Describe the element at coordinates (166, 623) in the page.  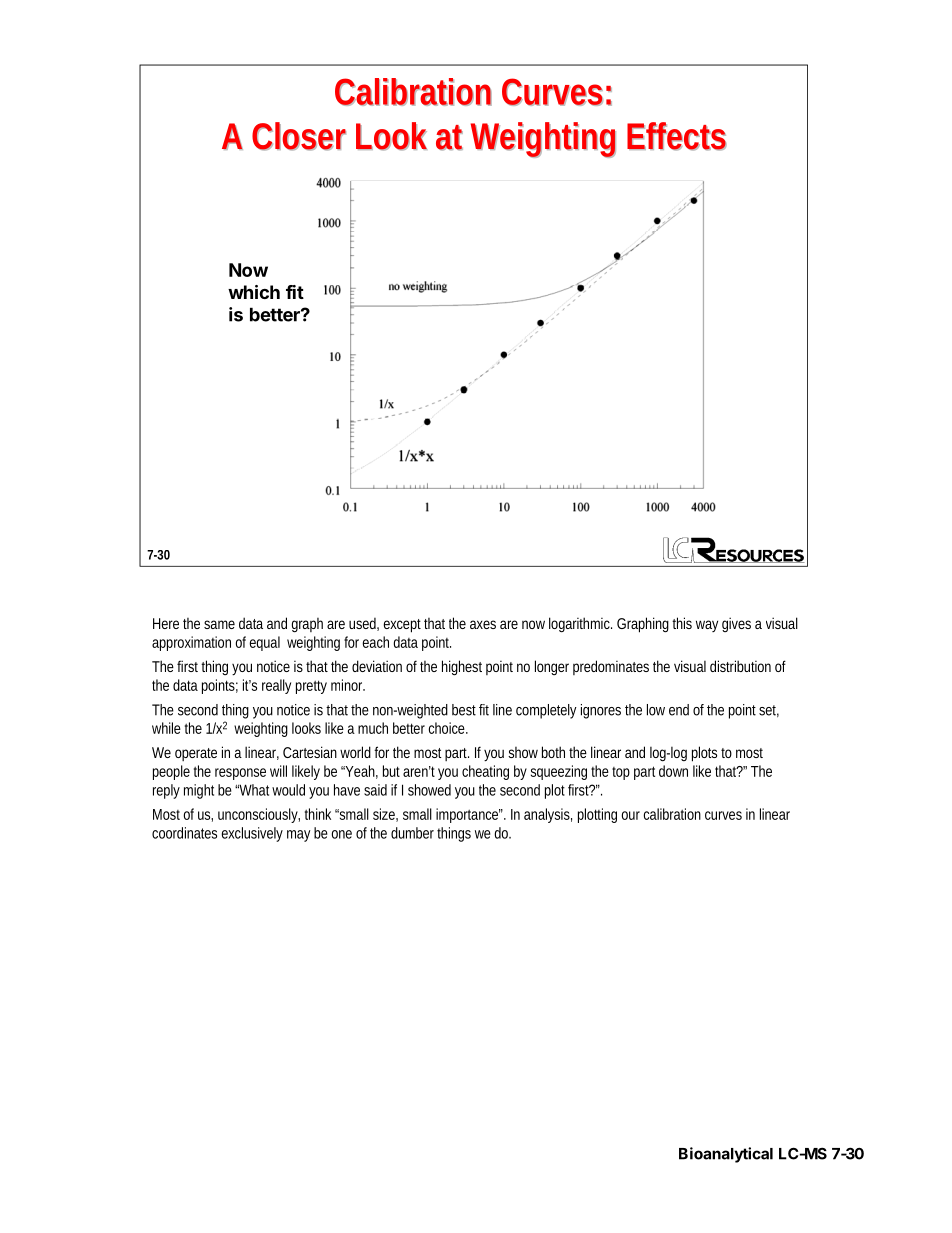
I see `Here` at that location.
